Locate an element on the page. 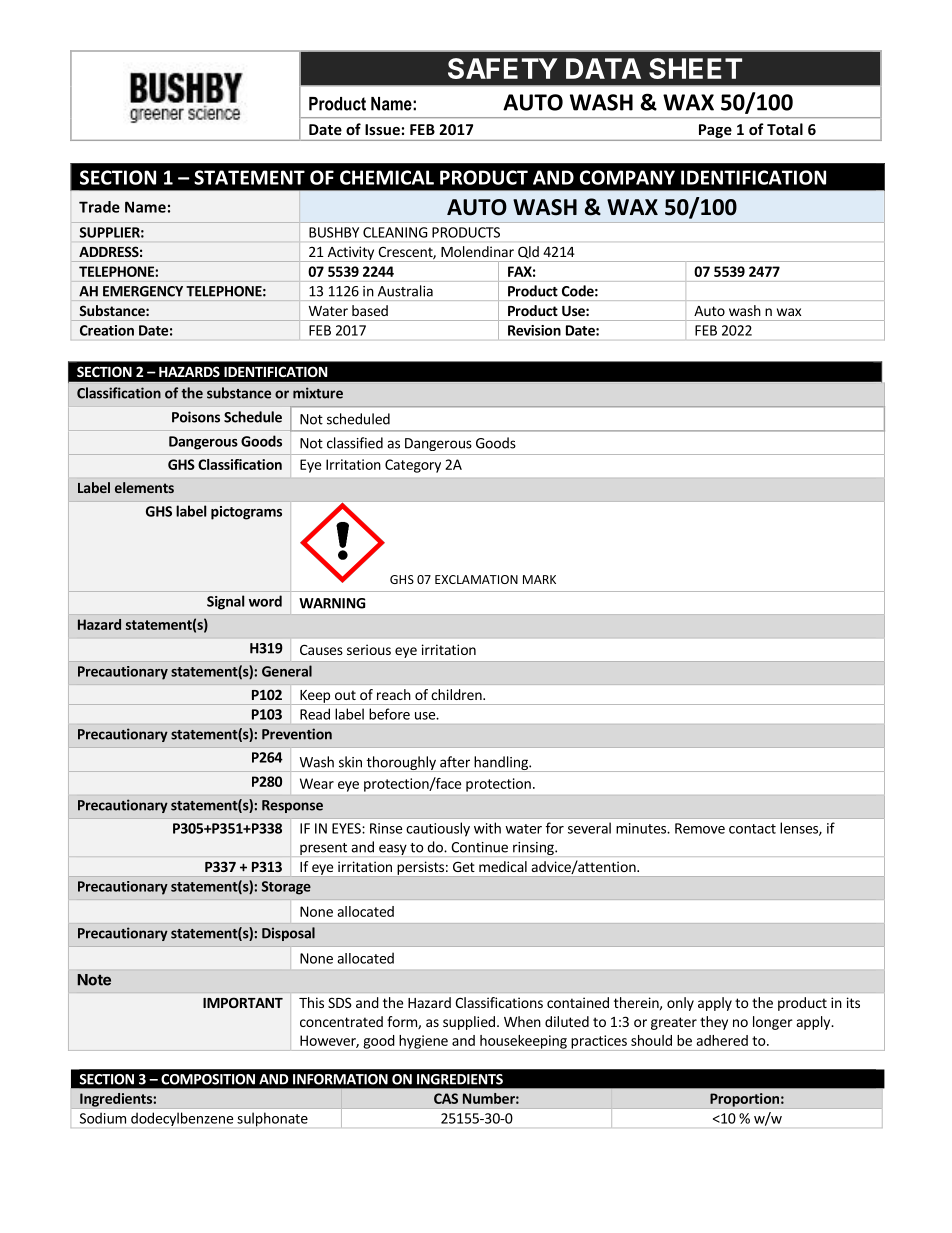 Image resolution: width=952 pixels, height=1233 pixels. SAFETY is located at coordinates (503, 68).
